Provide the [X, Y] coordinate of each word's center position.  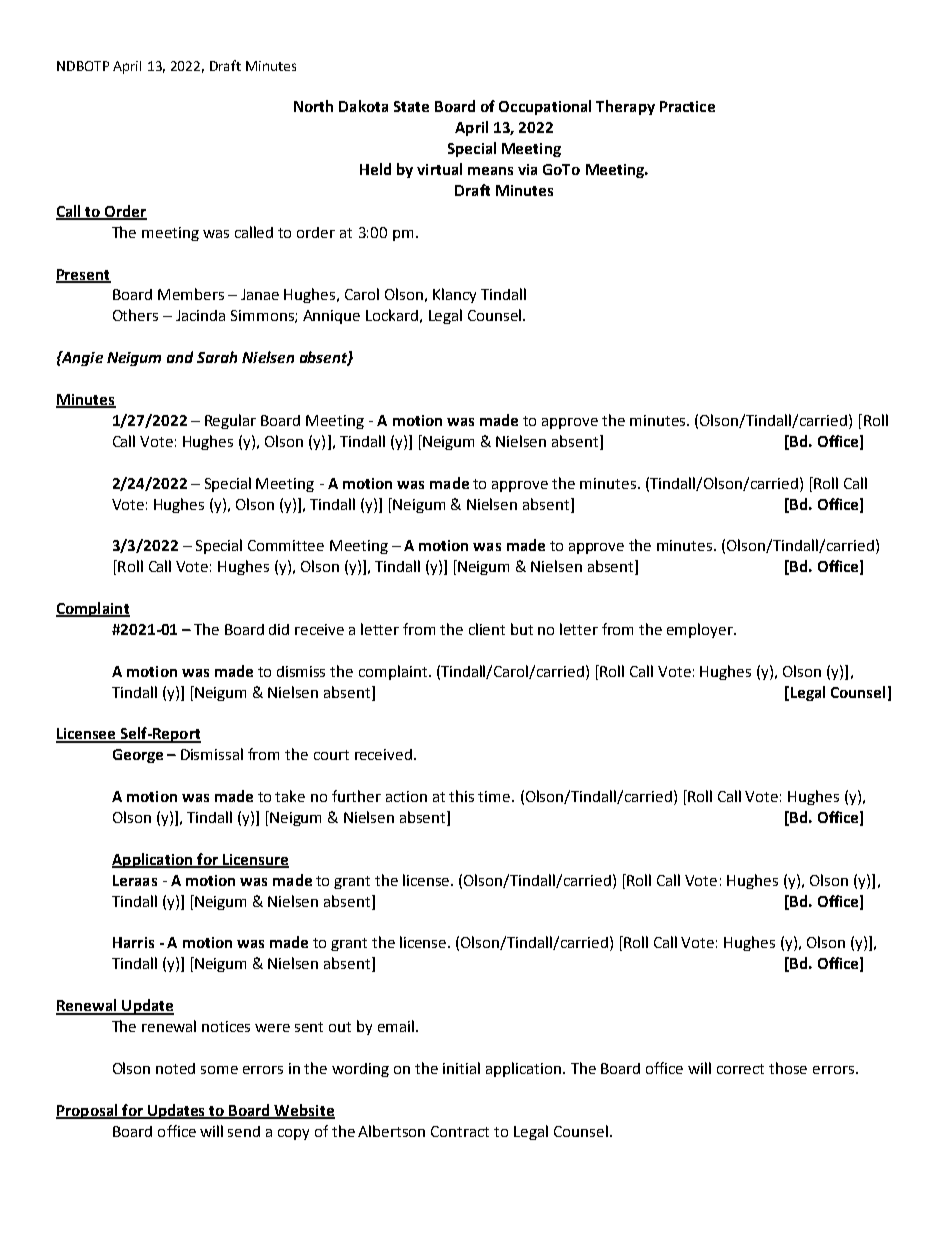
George [138, 756]
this [461, 796]
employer [701, 630]
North [313, 106]
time [495, 796]
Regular [230, 421]
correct [740, 1069]
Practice [687, 106]
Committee [286, 545]
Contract [460, 1131]
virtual [439, 169]
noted [175, 1068]
